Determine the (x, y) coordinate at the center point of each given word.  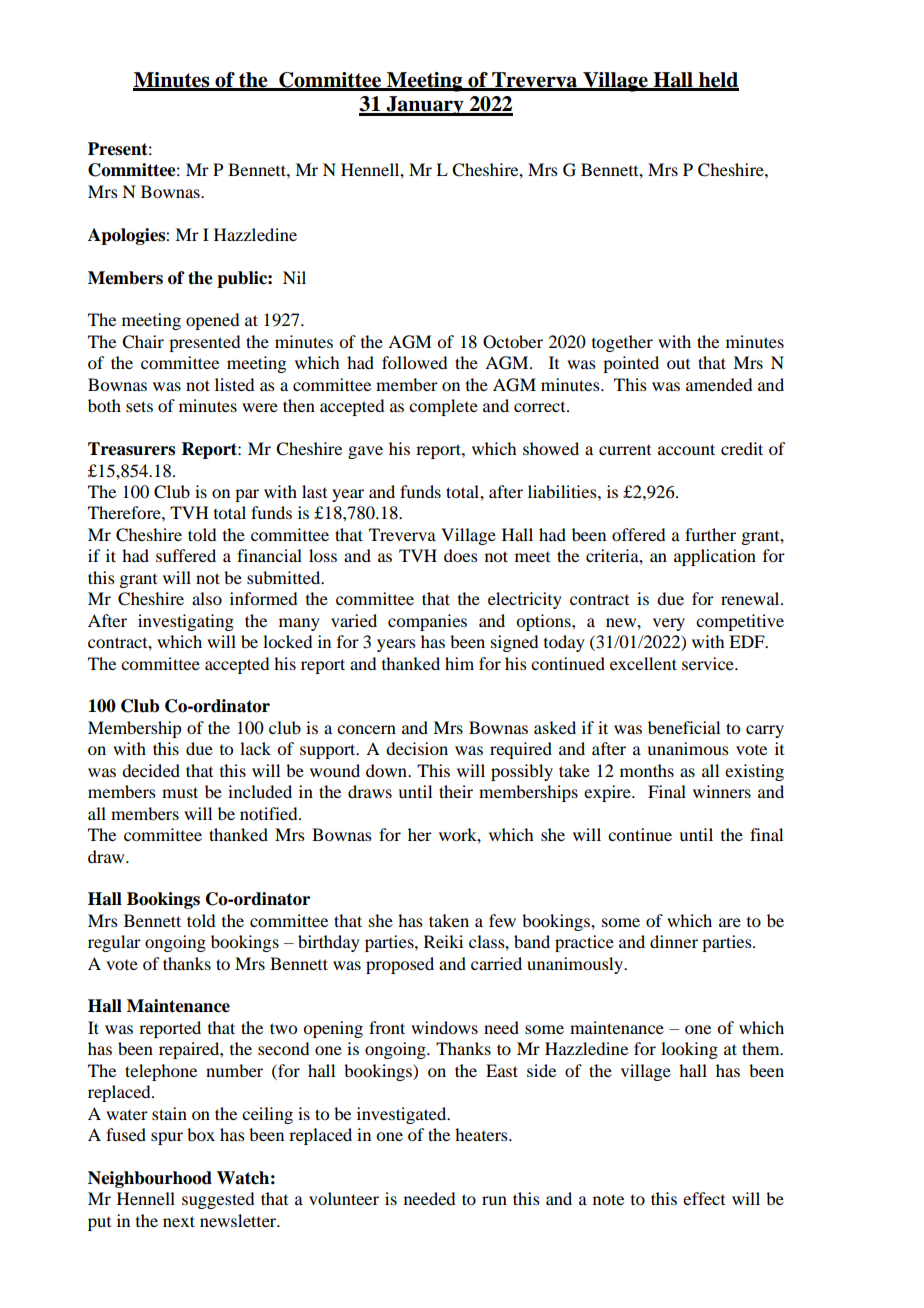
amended (719, 384)
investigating (186, 622)
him (459, 663)
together (622, 343)
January (425, 106)
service (709, 663)
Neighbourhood (150, 1179)
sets (139, 406)
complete (443, 407)
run (494, 1200)
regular (114, 943)
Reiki (443, 941)
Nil (294, 277)
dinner (674, 941)
